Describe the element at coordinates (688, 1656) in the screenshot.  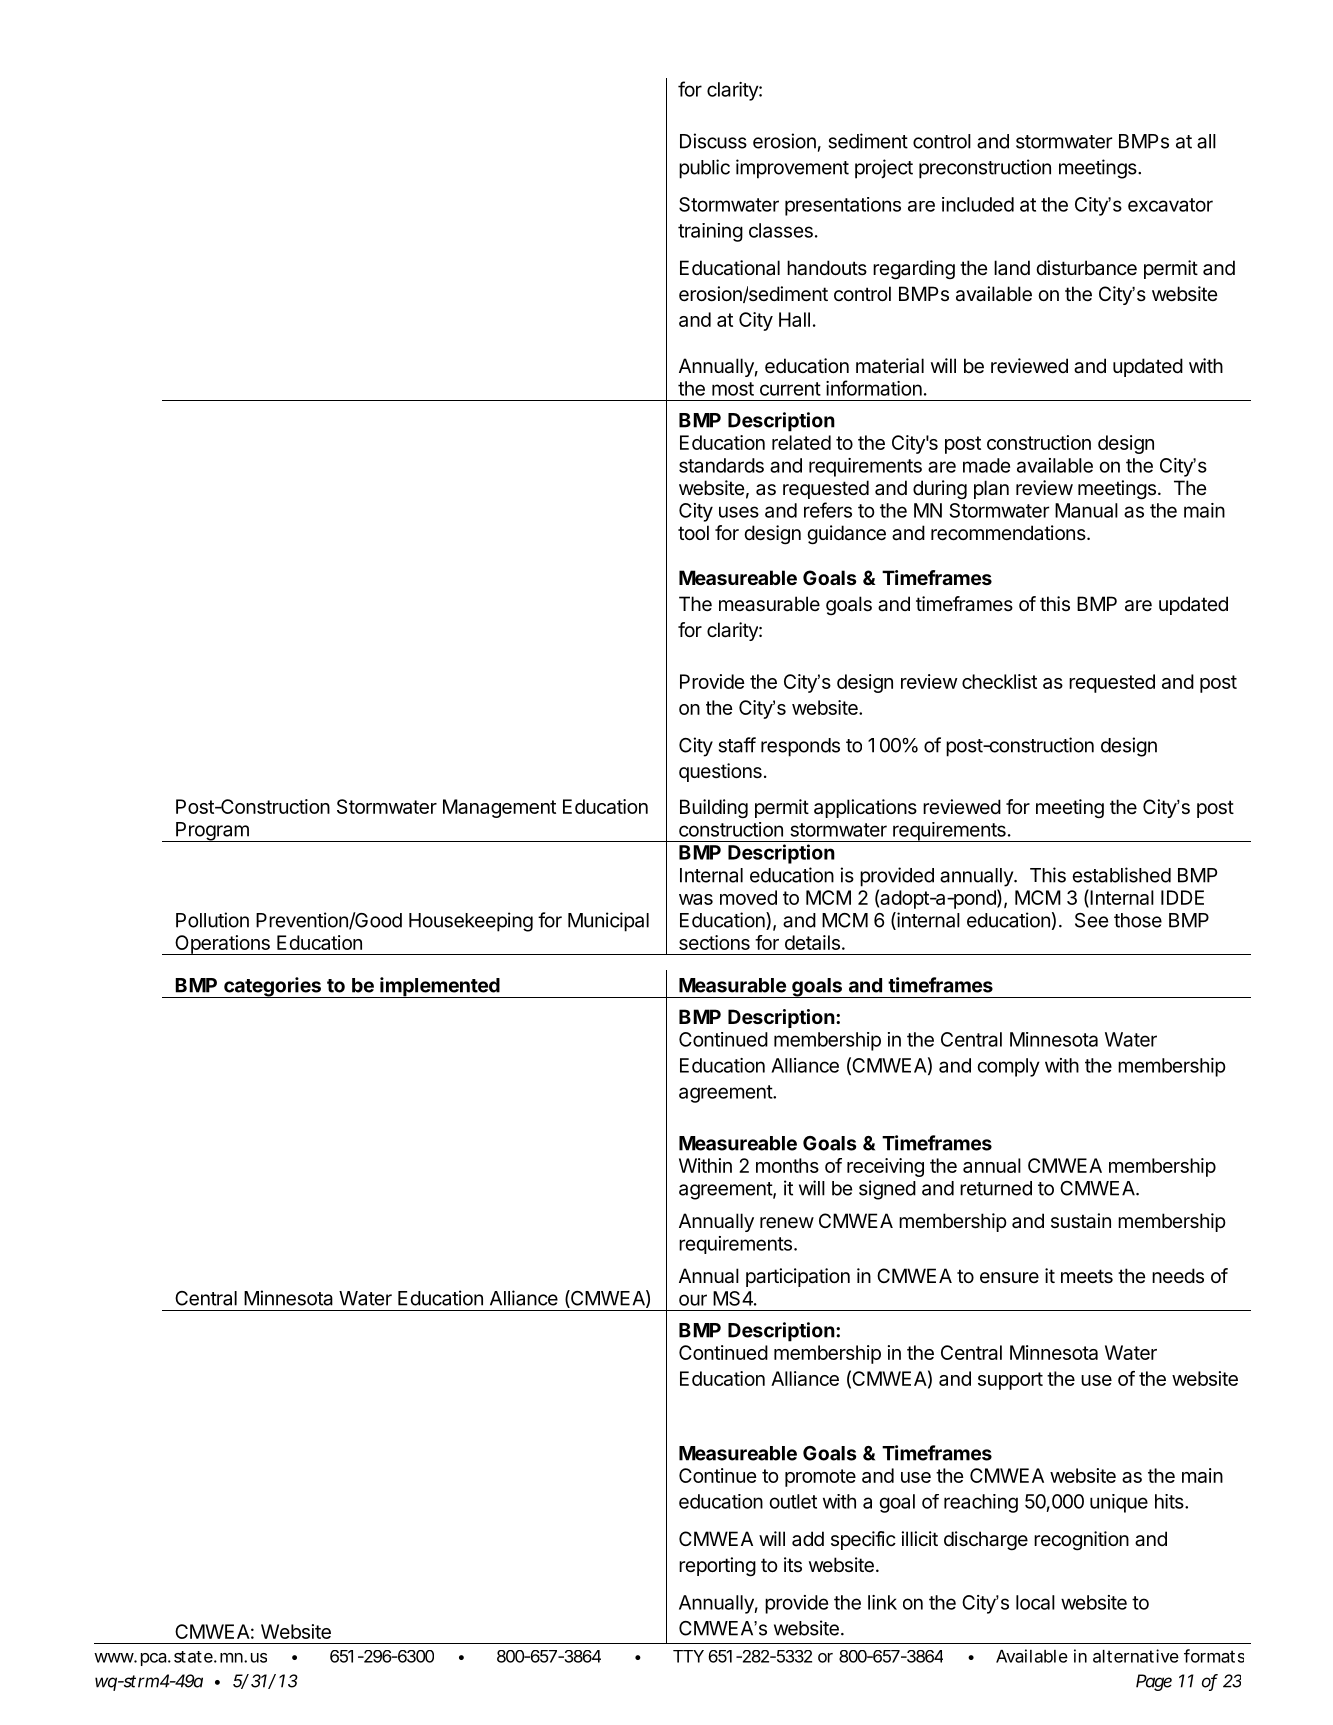
I see `TTY` at that location.
